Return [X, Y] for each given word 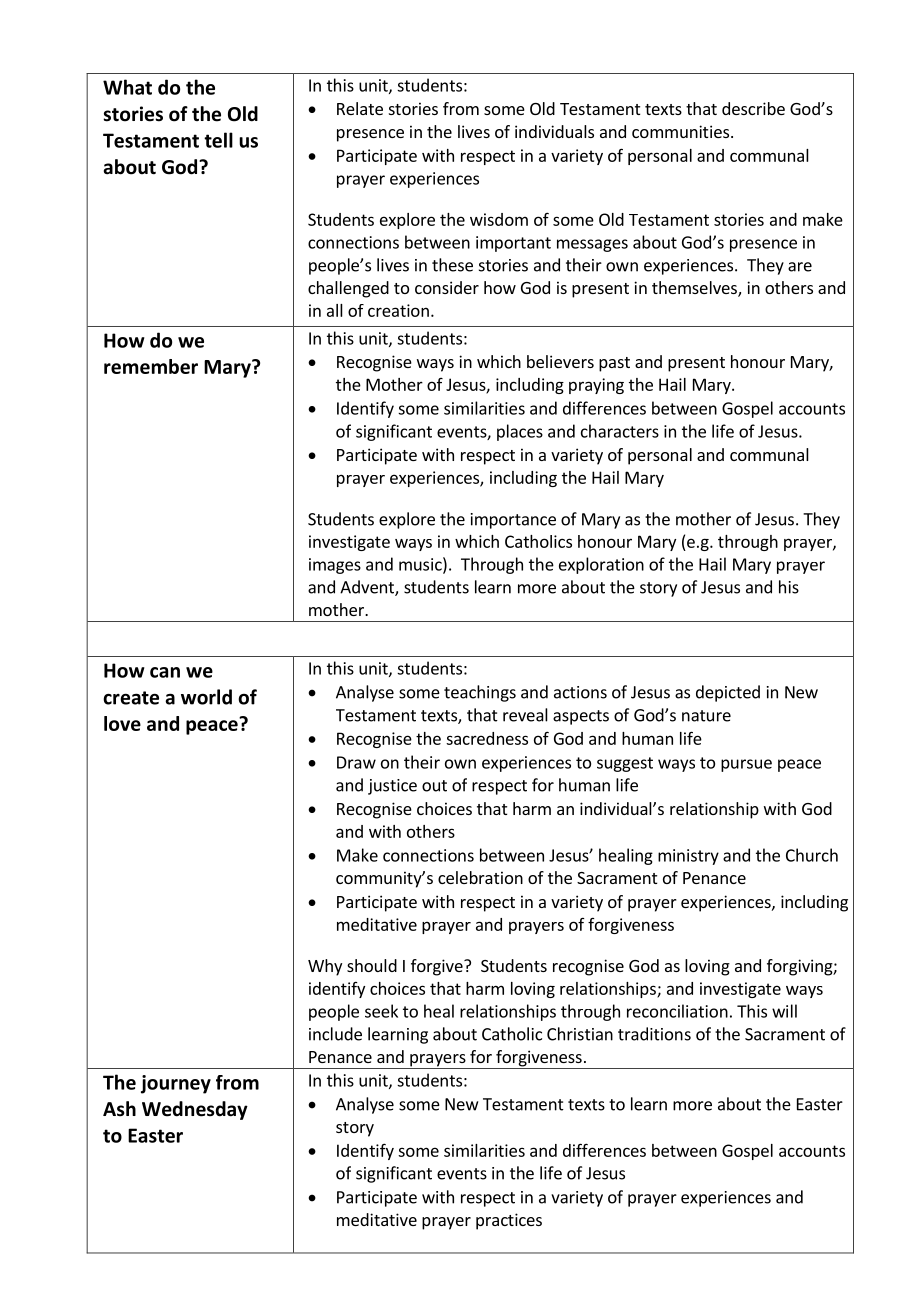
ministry [688, 857]
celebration [480, 877]
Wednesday [195, 1110]
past [614, 364]
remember [151, 366]
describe [753, 108]
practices [509, 1221]
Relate [360, 108]
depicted [728, 693]
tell [218, 140]
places [520, 432]
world [206, 697]
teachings [480, 693]
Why [325, 967]
